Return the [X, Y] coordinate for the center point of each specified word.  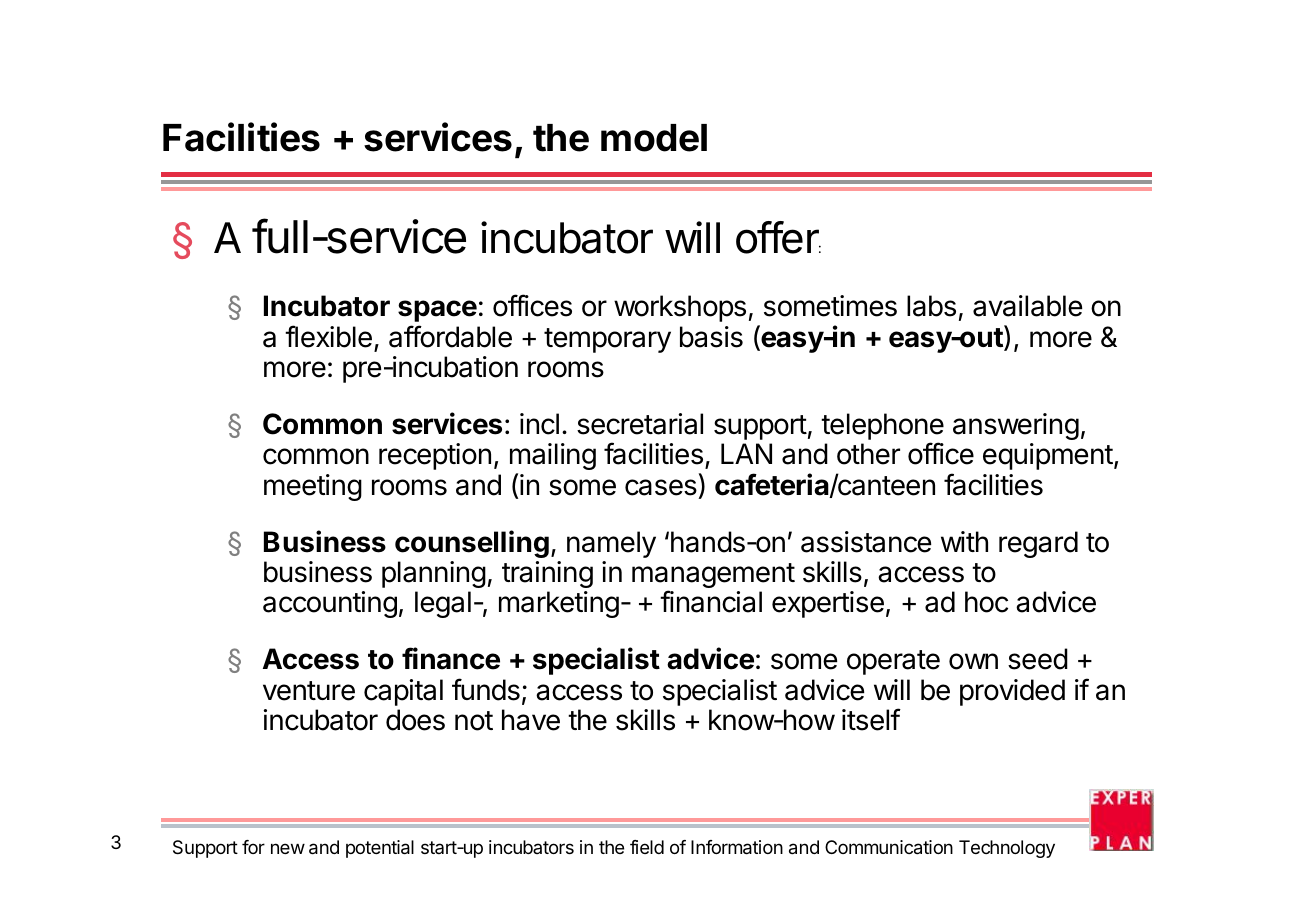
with [964, 541]
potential [380, 849]
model [654, 138]
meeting [313, 487]
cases [661, 487]
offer [778, 237]
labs [931, 306]
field [647, 847]
